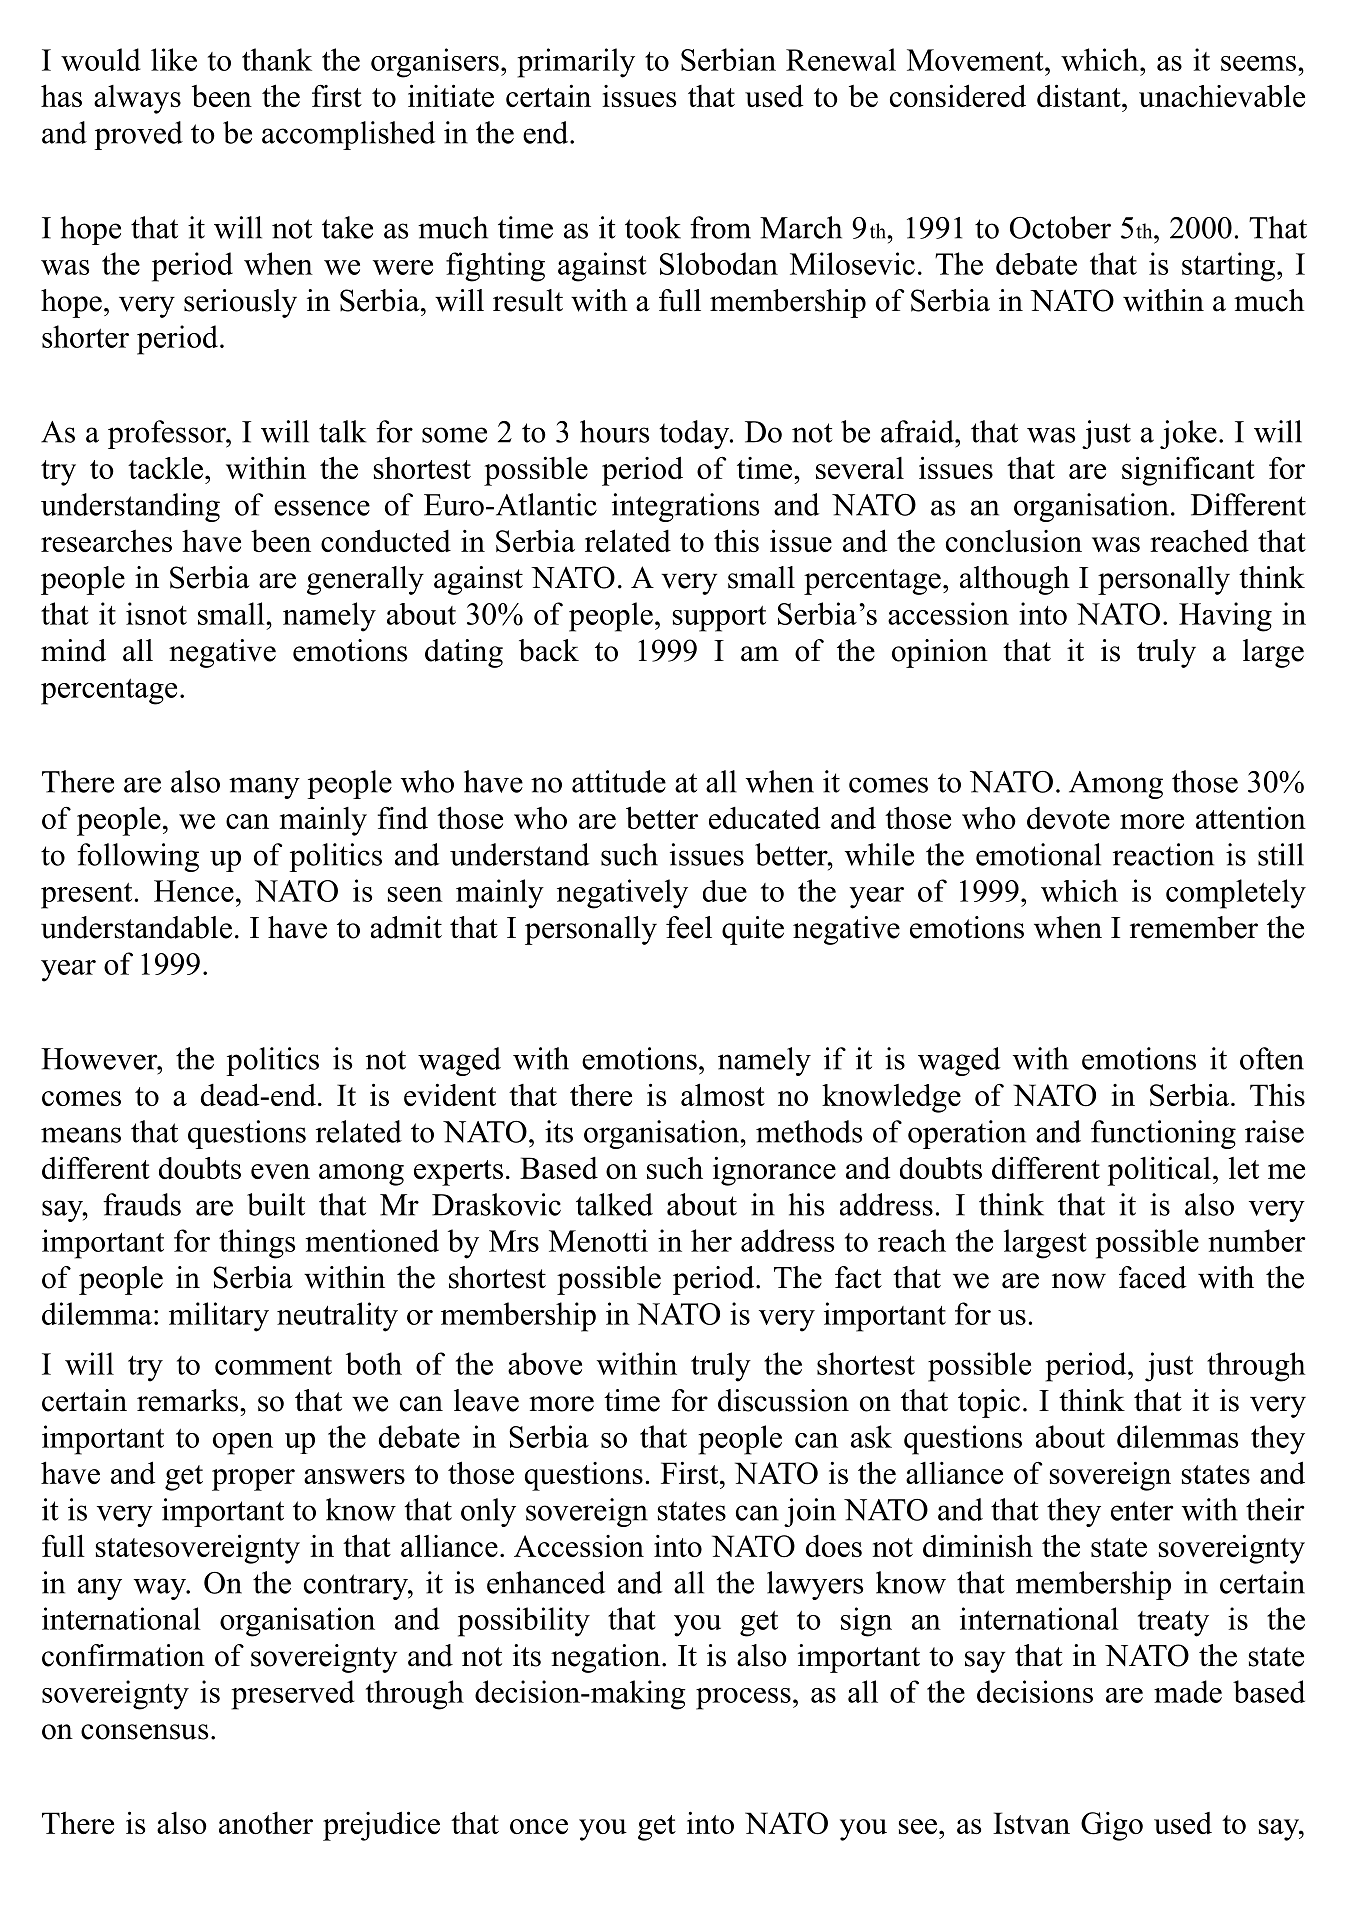 The height and width of the screenshot is (1906, 1347). What do you see at coordinates (137, 99) in the screenshot?
I see `always` at bounding box center [137, 99].
